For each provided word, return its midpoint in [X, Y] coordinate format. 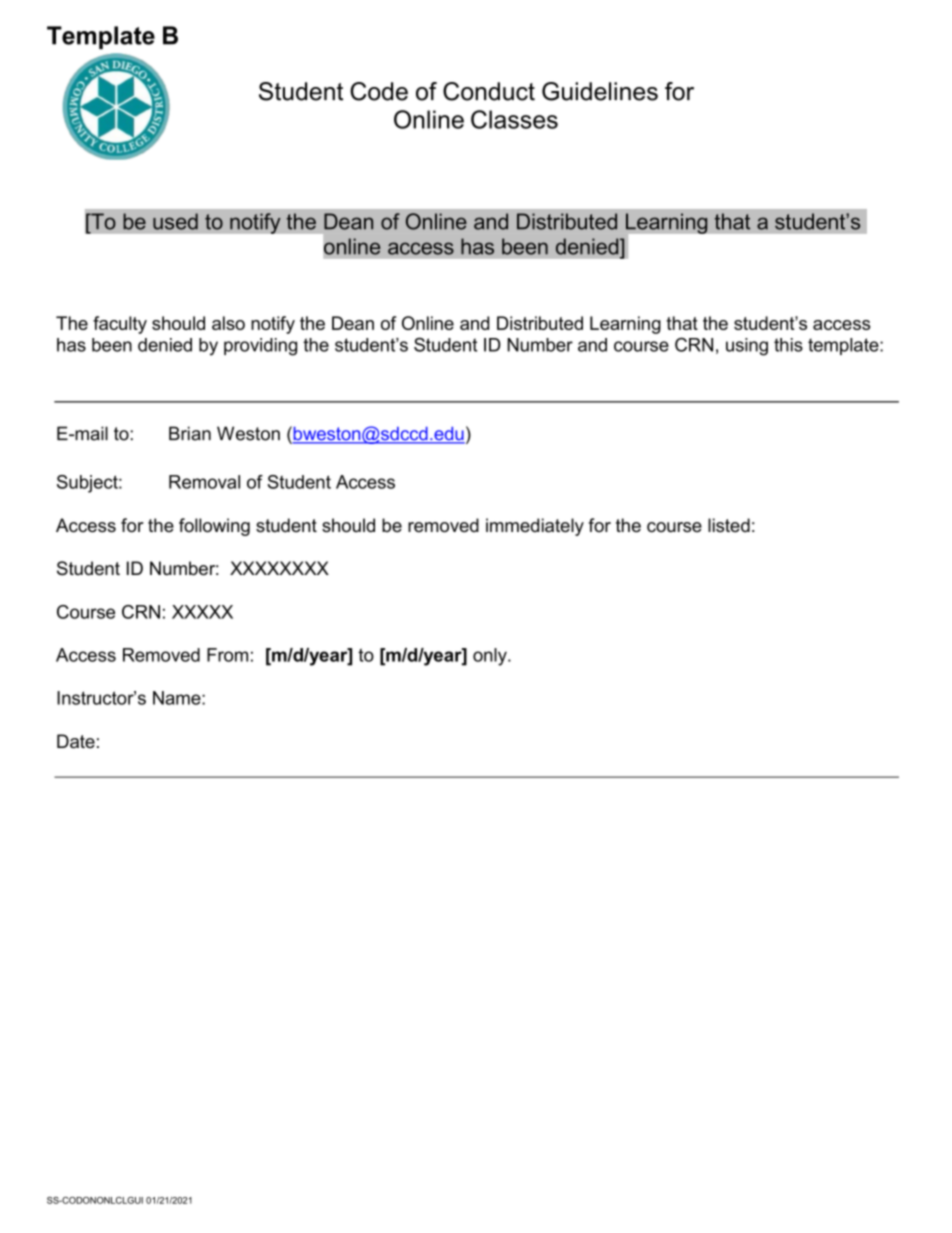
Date [76, 741]
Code [379, 91]
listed [729, 525]
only [491, 657]
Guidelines [600, 91]
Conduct [489, 91]
